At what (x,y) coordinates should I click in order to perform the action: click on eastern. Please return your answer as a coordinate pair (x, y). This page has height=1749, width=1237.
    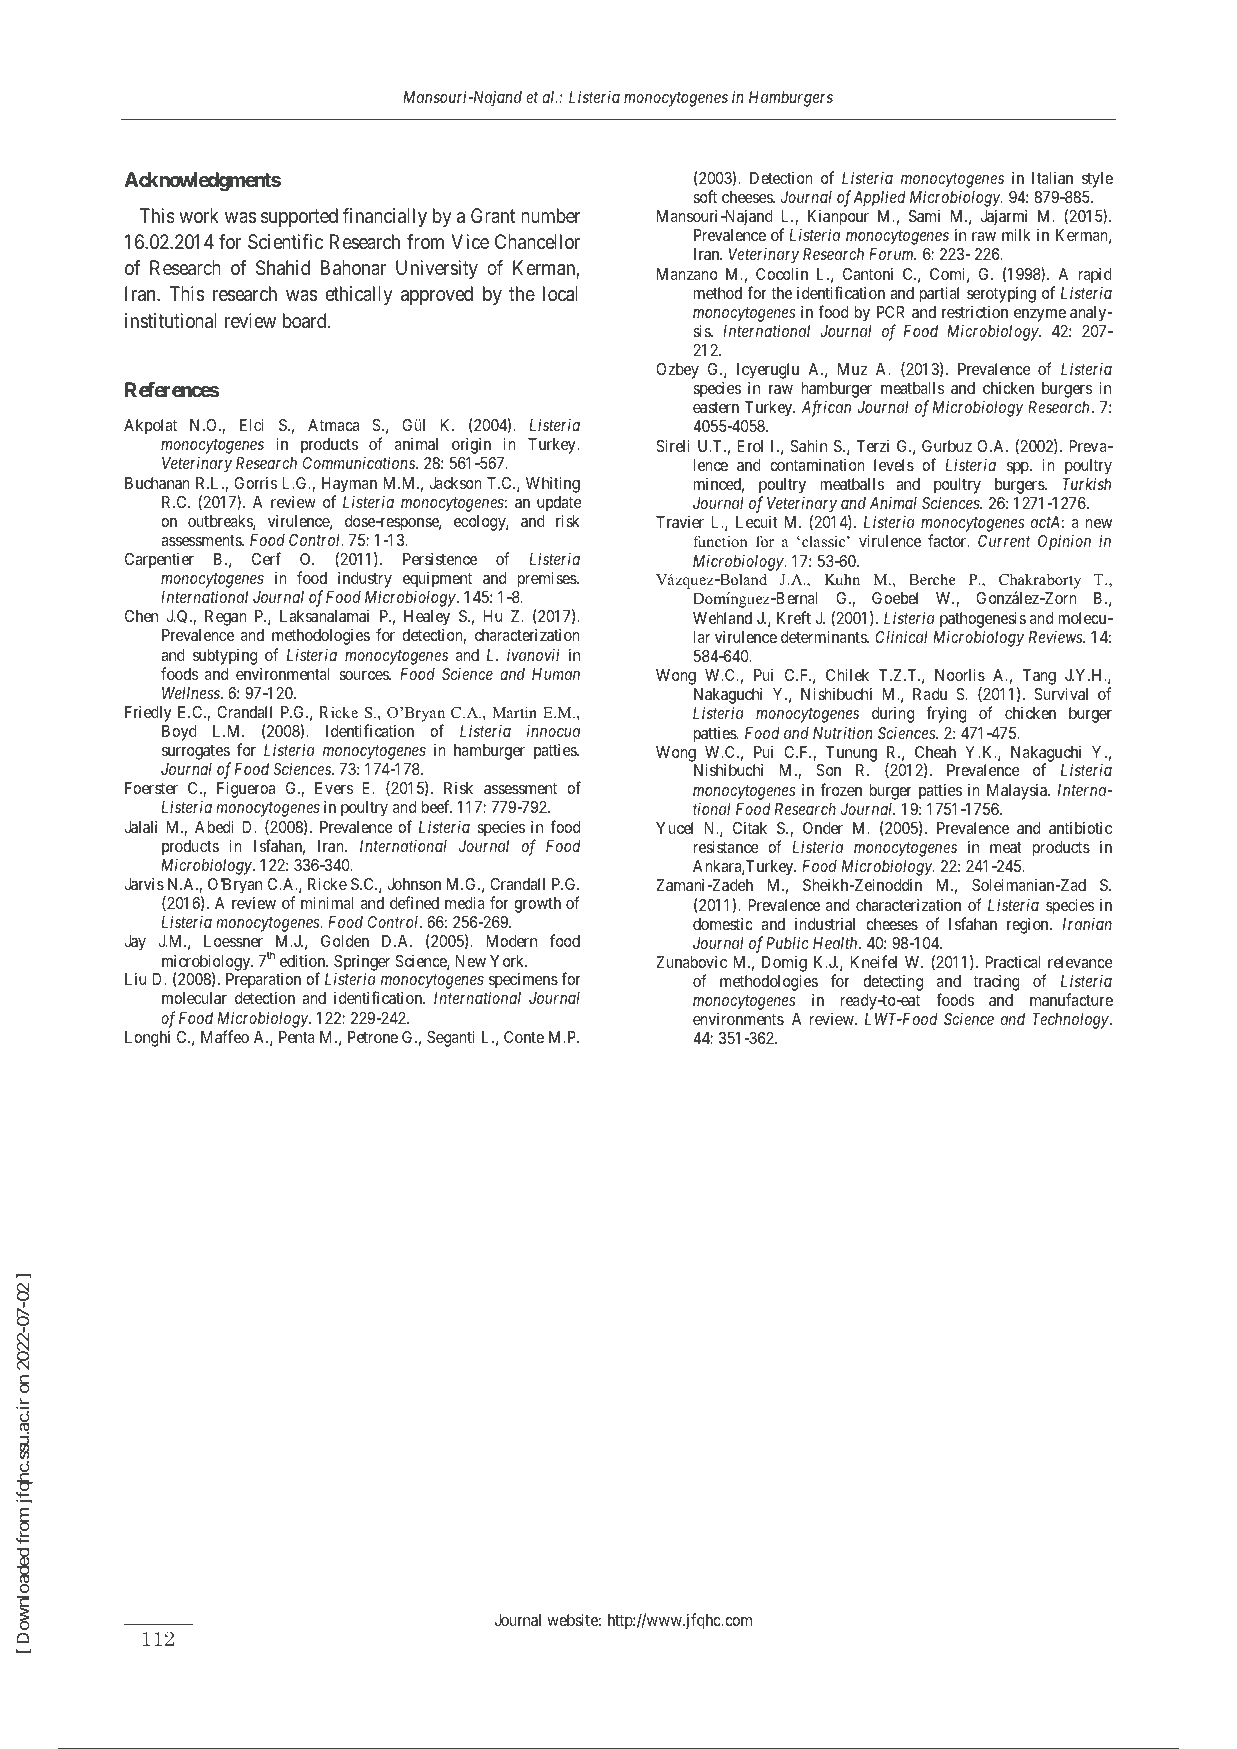
    Looking at the image, I should click on (716, 407).
